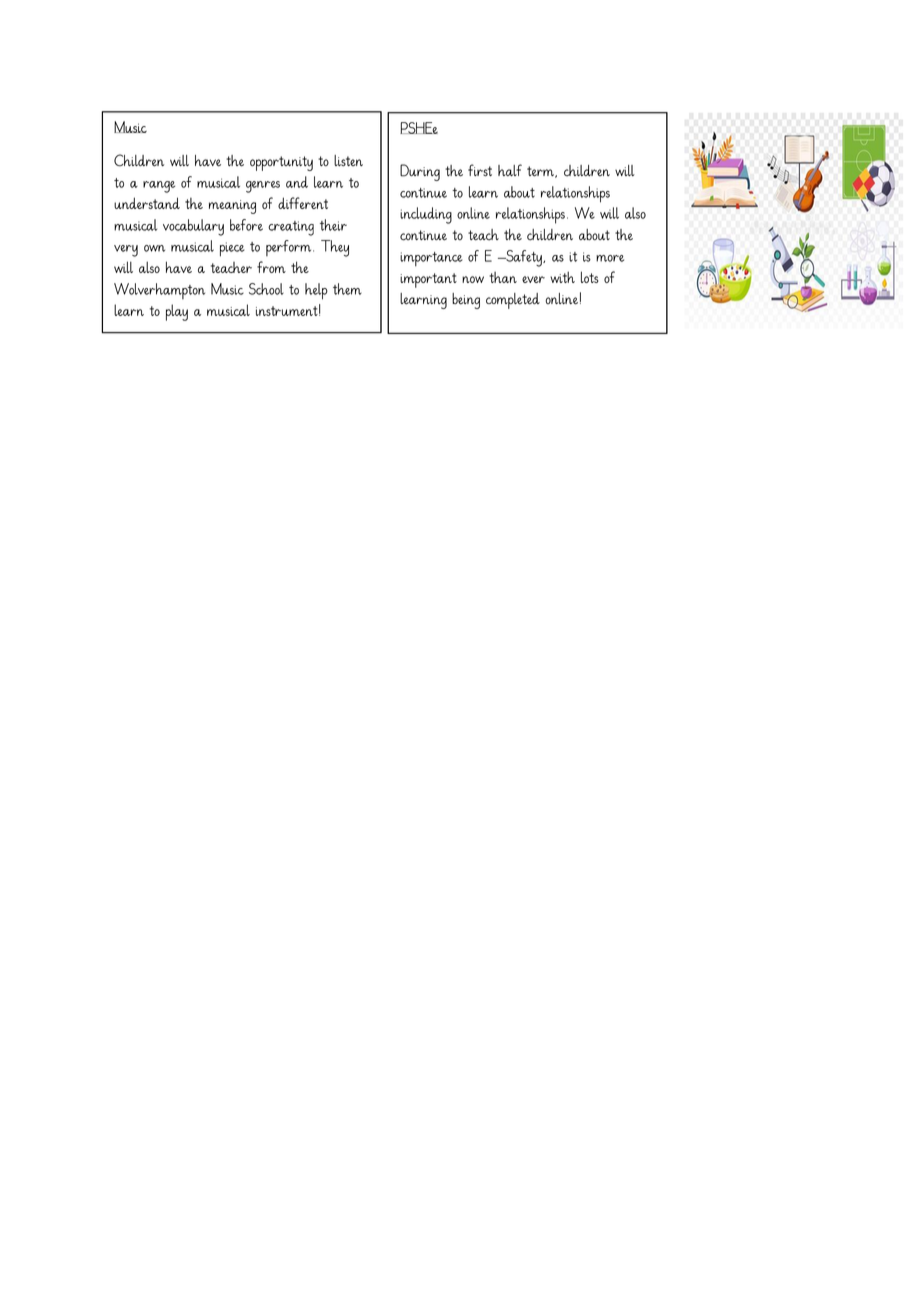 The width and height of the page is (924, 1307). I want to click on play, so click(177, 312).
